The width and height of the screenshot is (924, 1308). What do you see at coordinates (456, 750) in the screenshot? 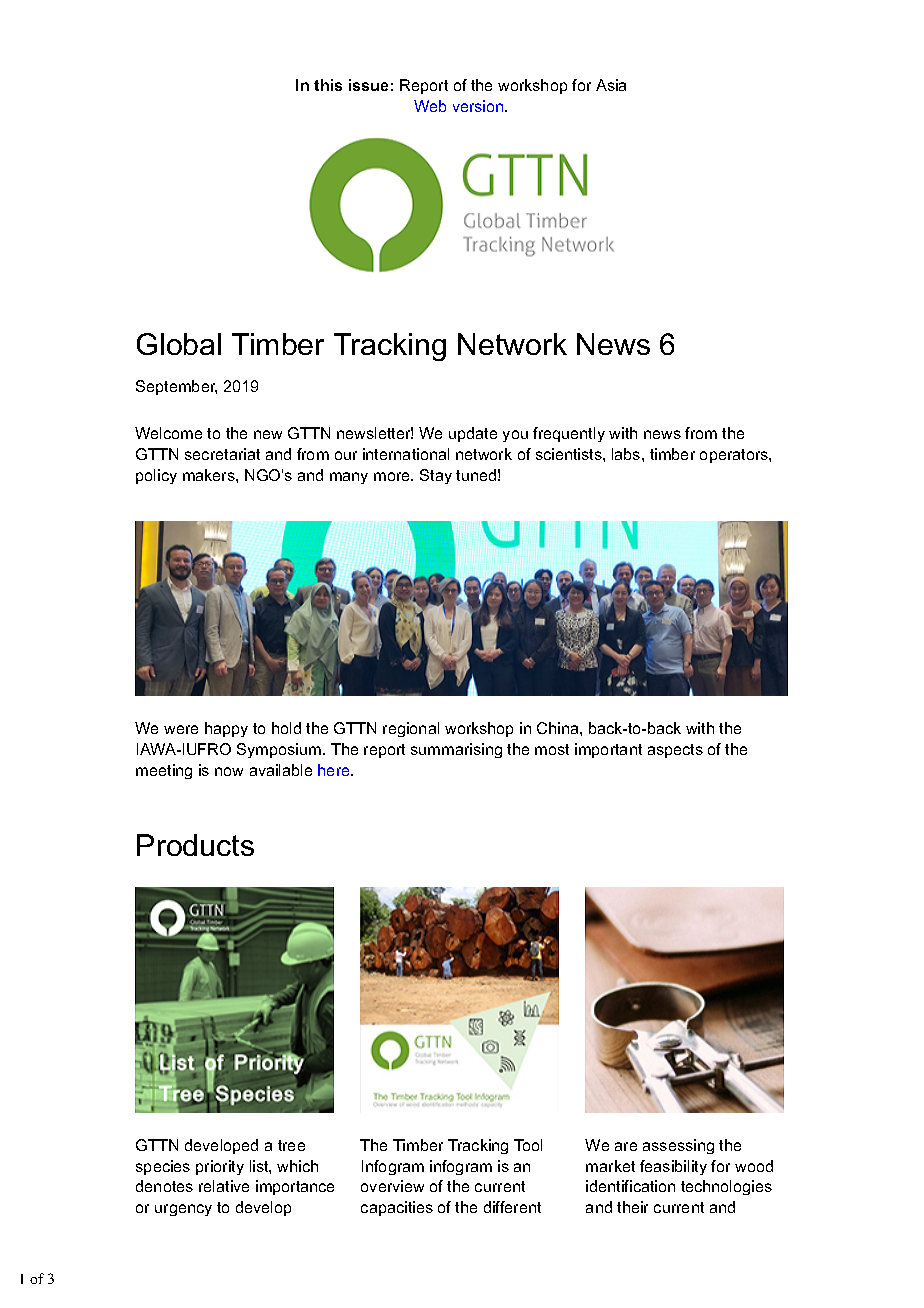
I see `summarising` at bounding box center [456, 750].
